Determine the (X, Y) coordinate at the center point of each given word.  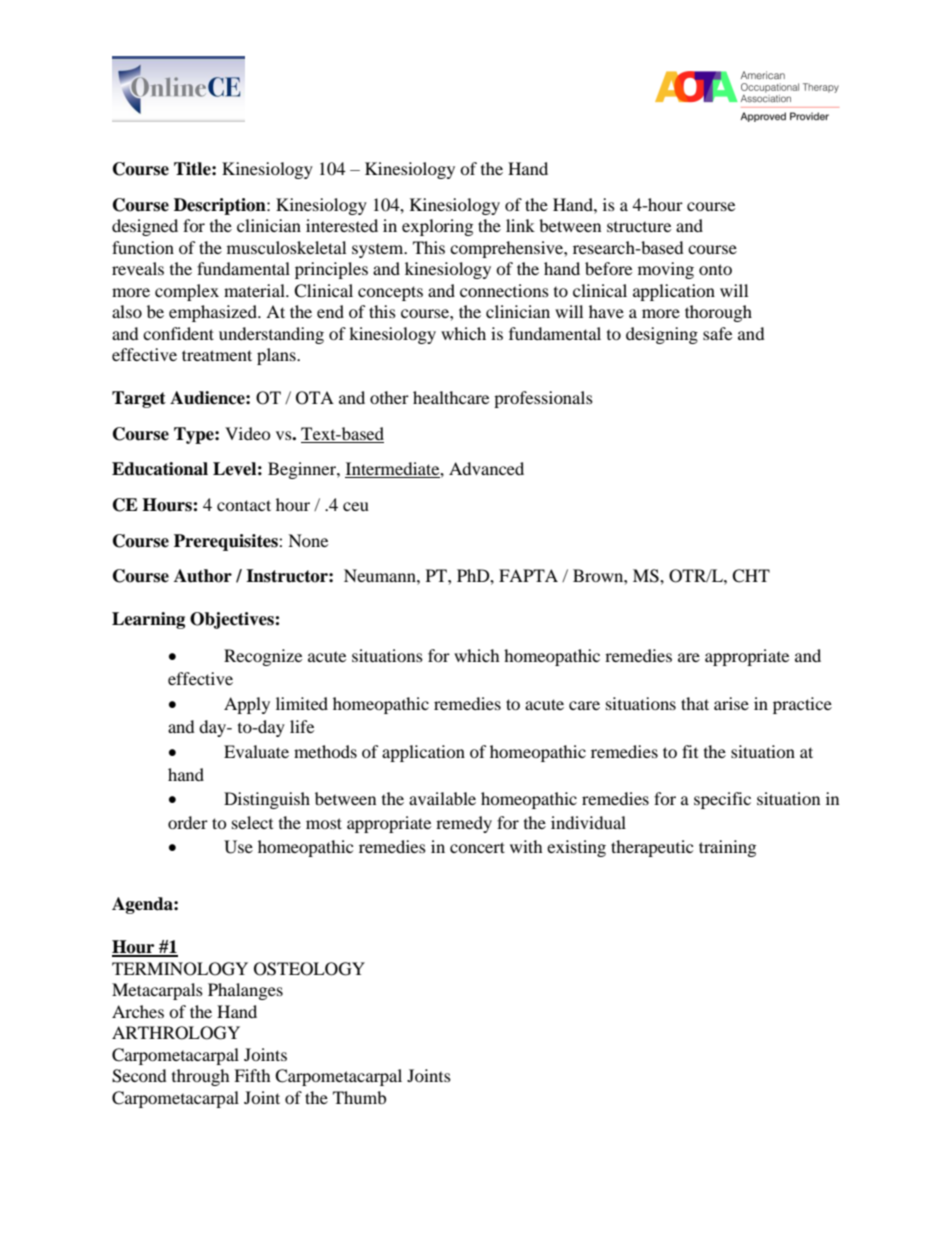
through (201, 1077)
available (442, 798)
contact (244, 505)
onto (715, 269)
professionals (543, 399)
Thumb (359, 1097)
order (188, 822)
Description (221, 206)
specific (722, 800)
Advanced (486, 468)
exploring (437, 227)
